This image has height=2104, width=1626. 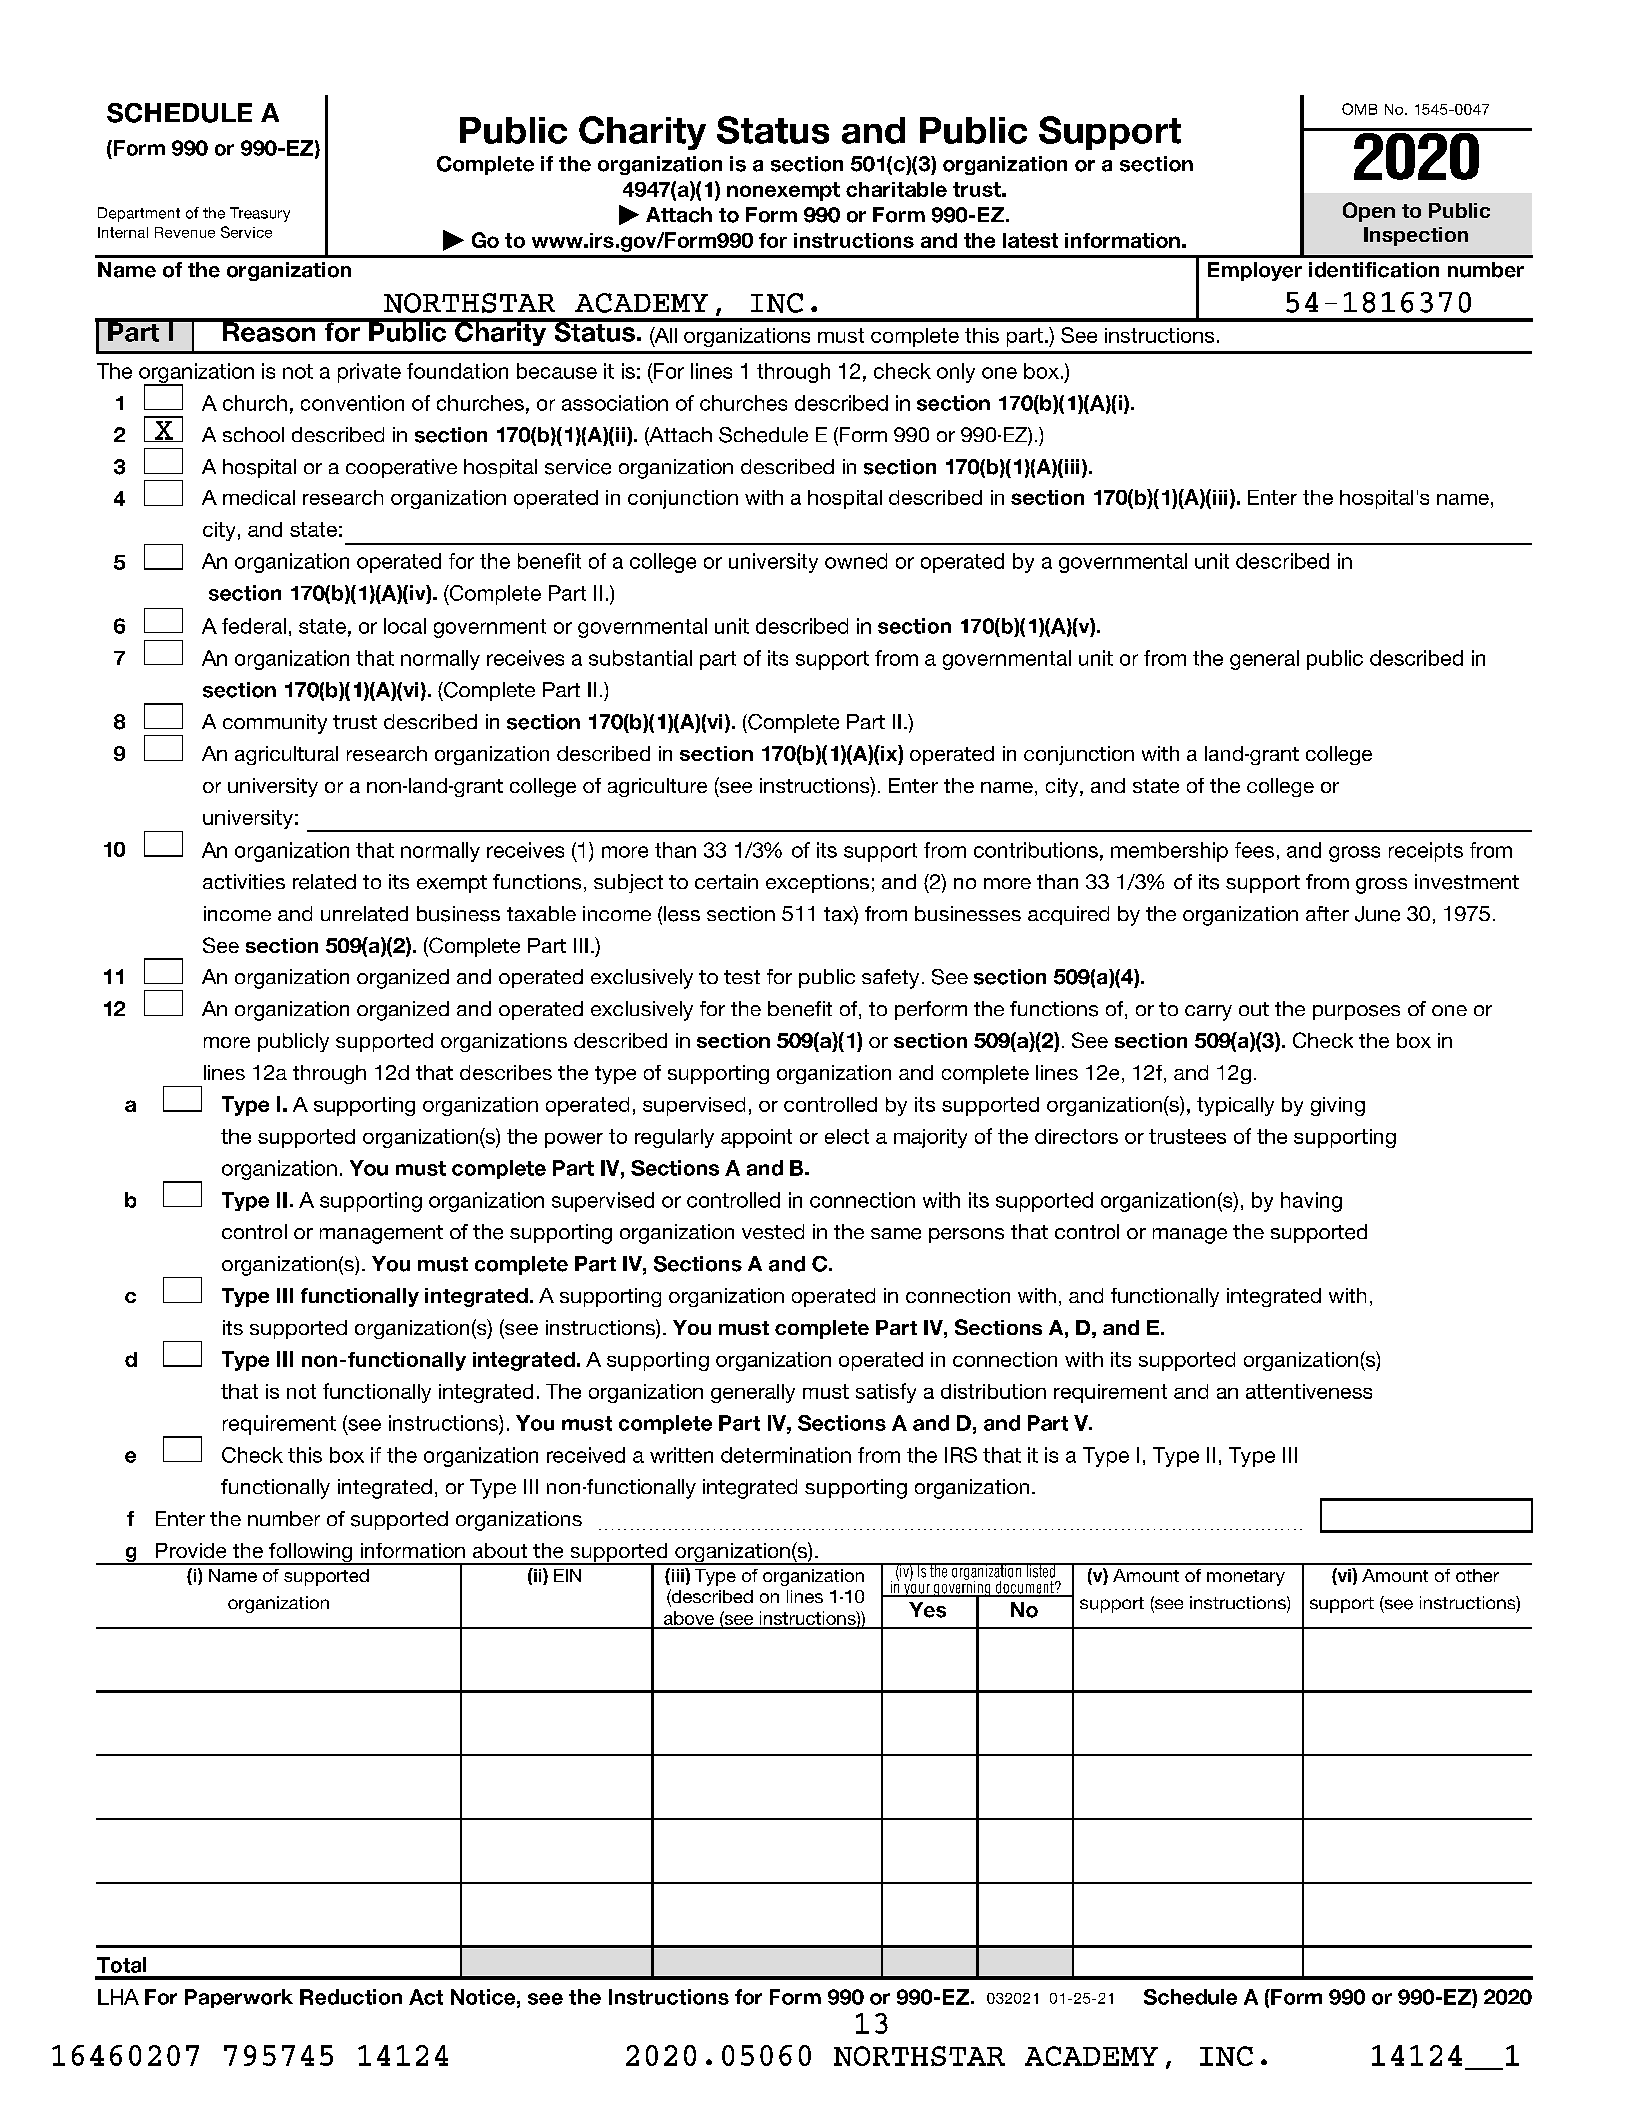 What do you see at coordinates (254, 626) in the image?
I see `federal` at bounding box center [254, 626].
